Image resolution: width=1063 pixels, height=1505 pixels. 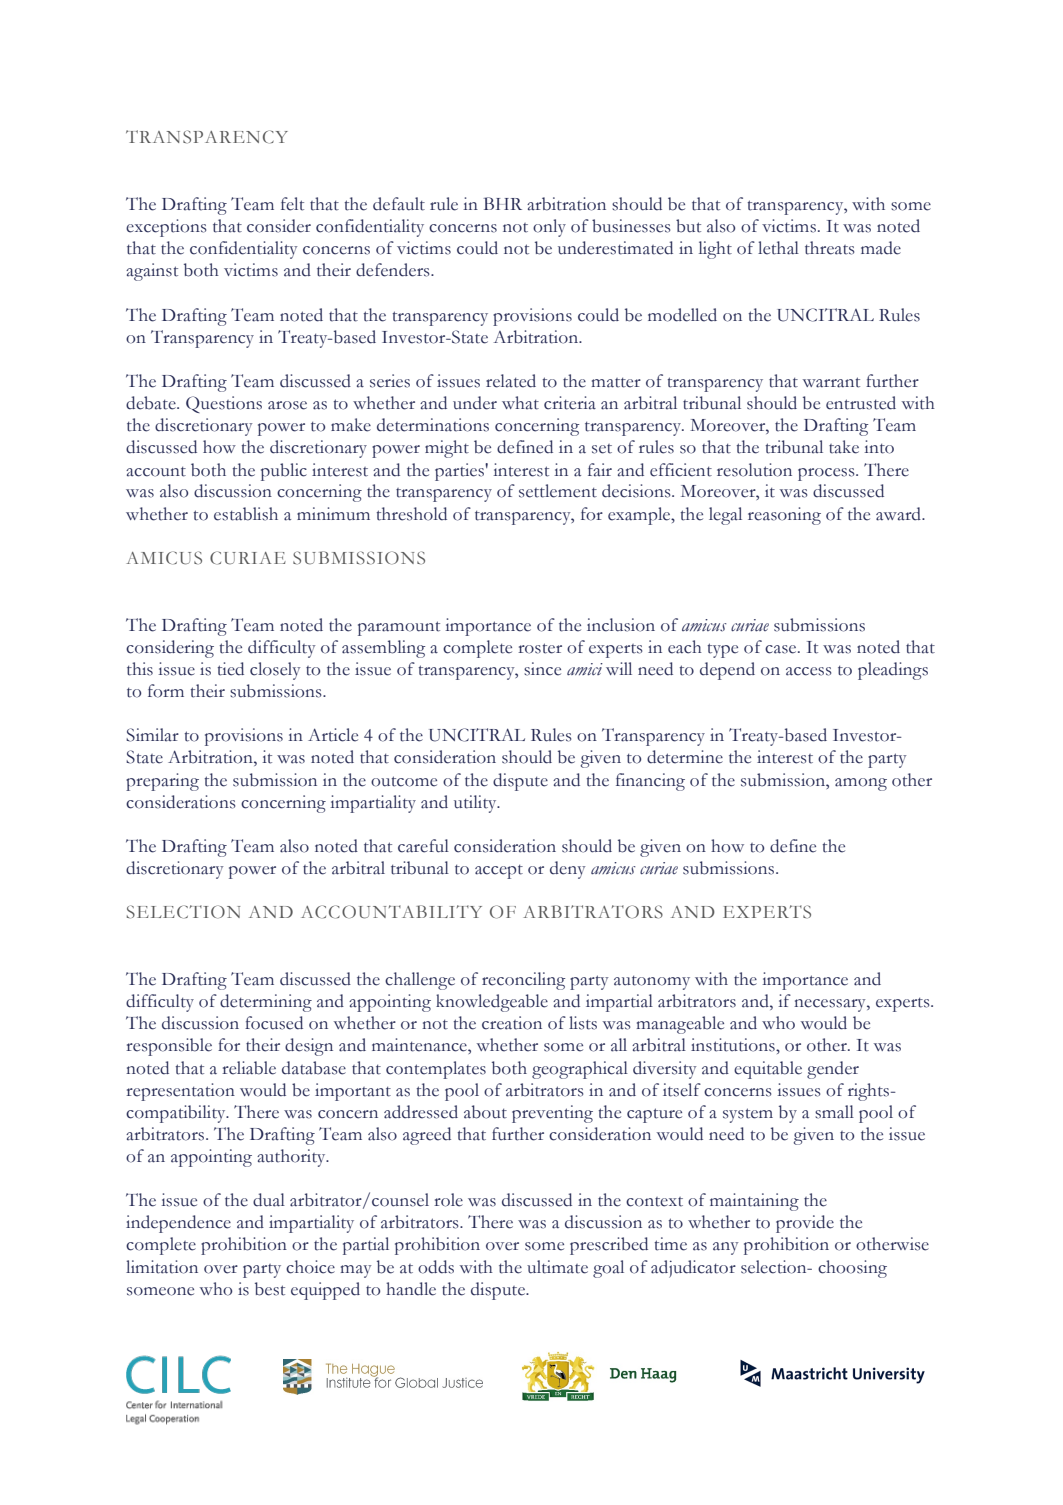 I want to click on best, so click(x=270, y=1289).
